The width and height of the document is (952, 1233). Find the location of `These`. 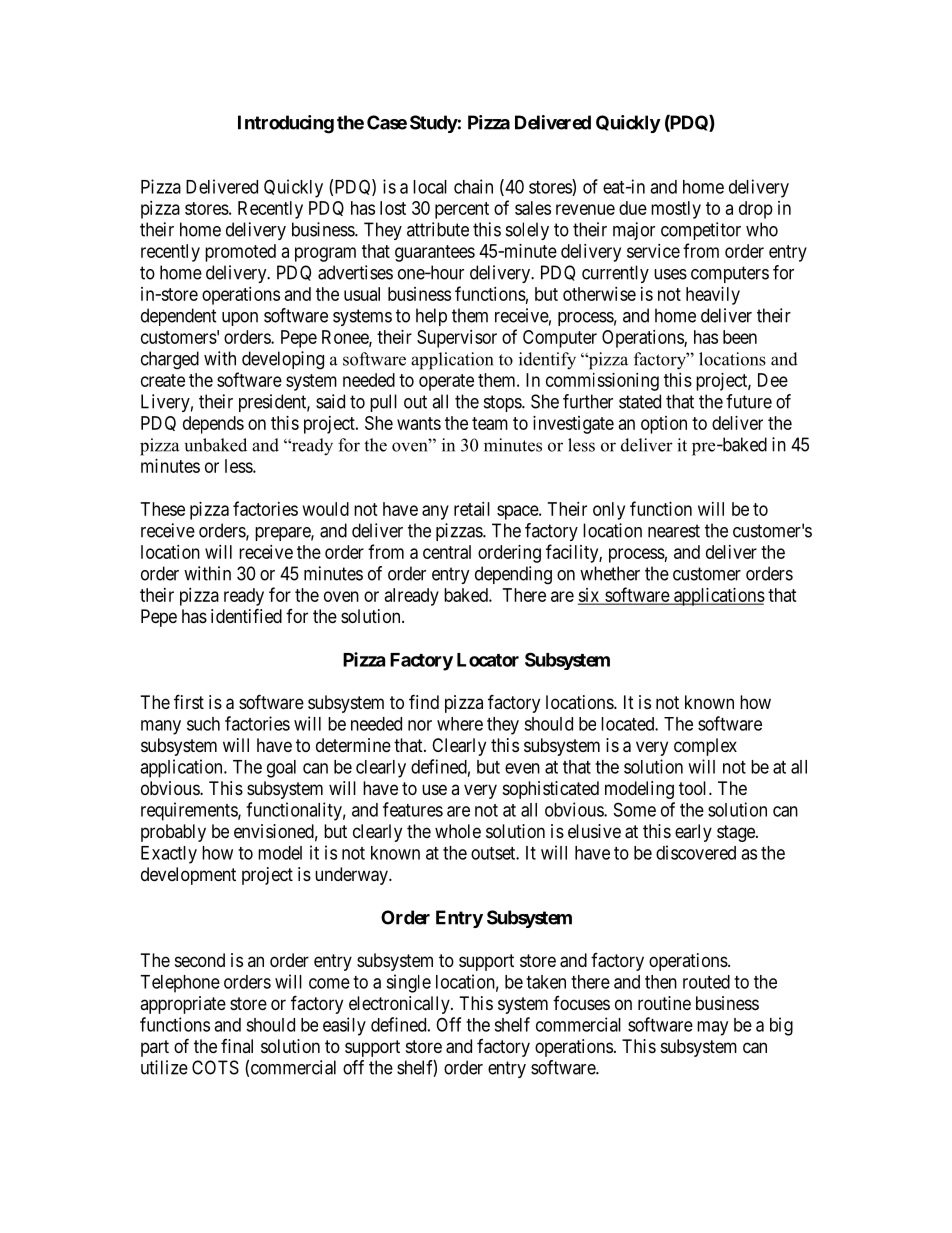

These is located at coordinates (163, 509).
